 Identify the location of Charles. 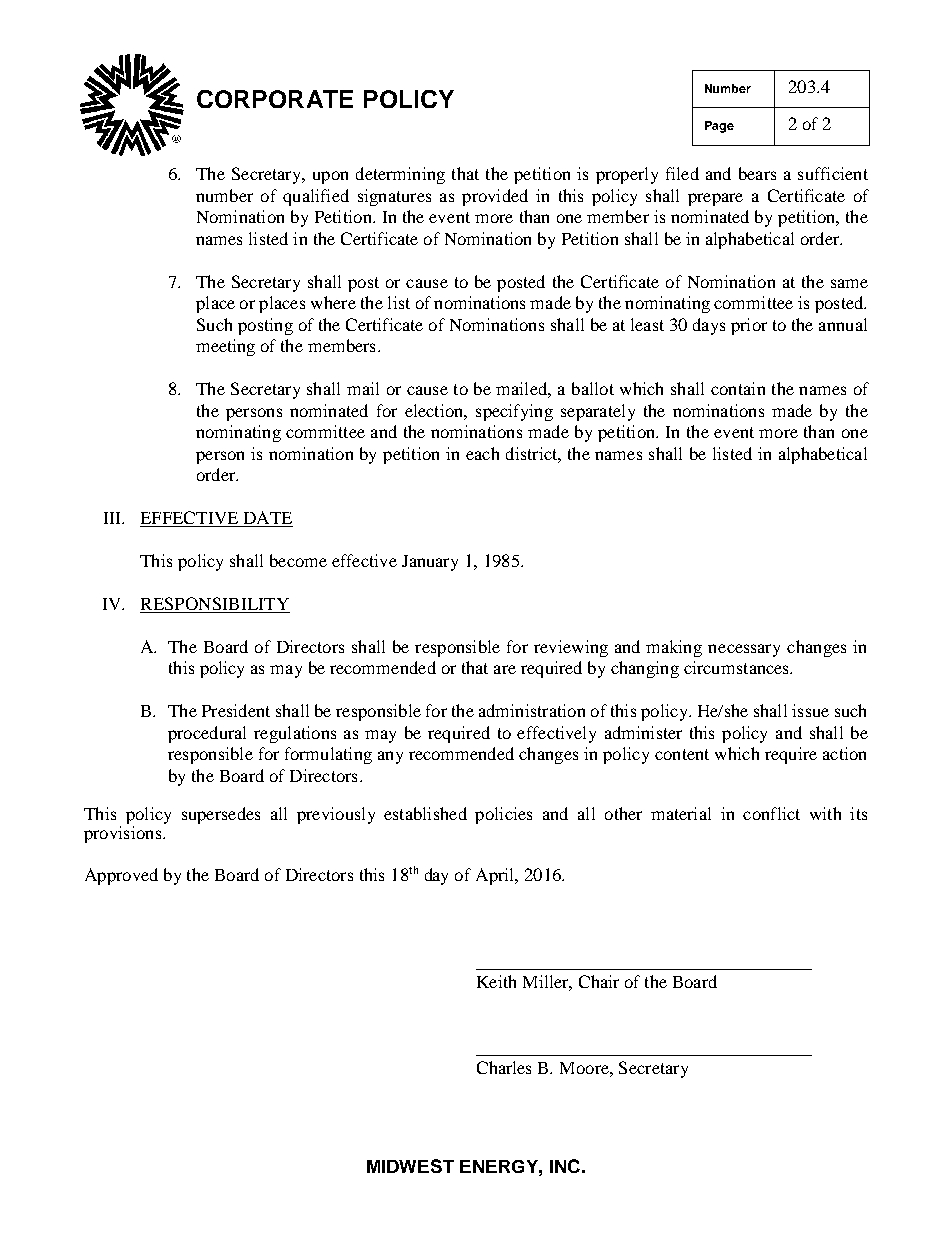
(504, 1067).
